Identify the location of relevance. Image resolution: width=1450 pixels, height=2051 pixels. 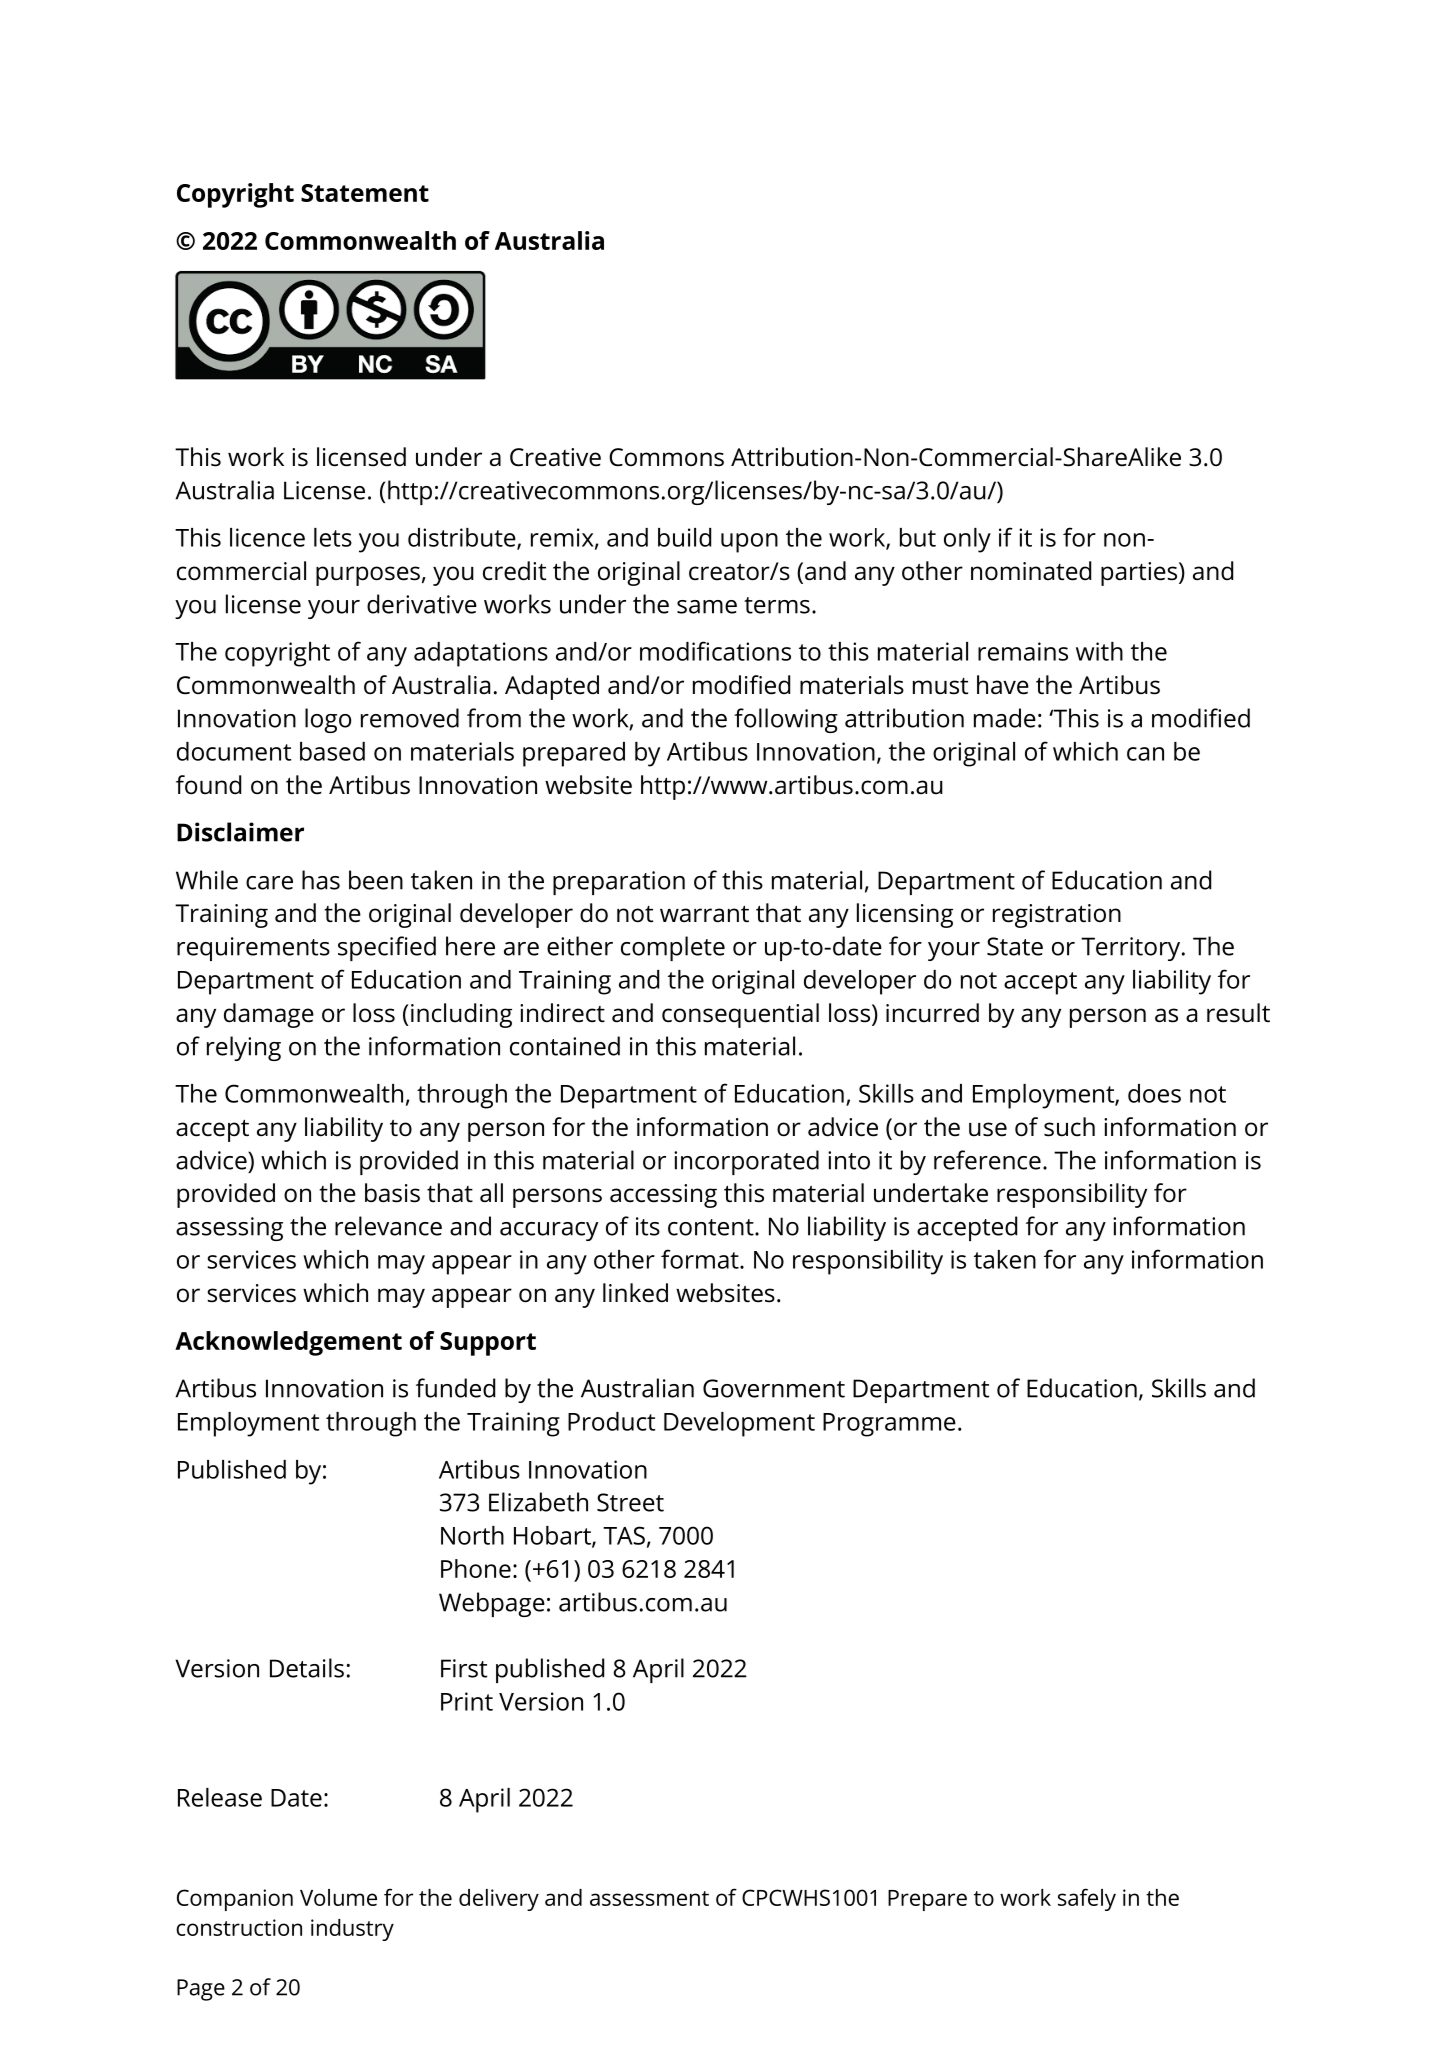
(388, 1226).
